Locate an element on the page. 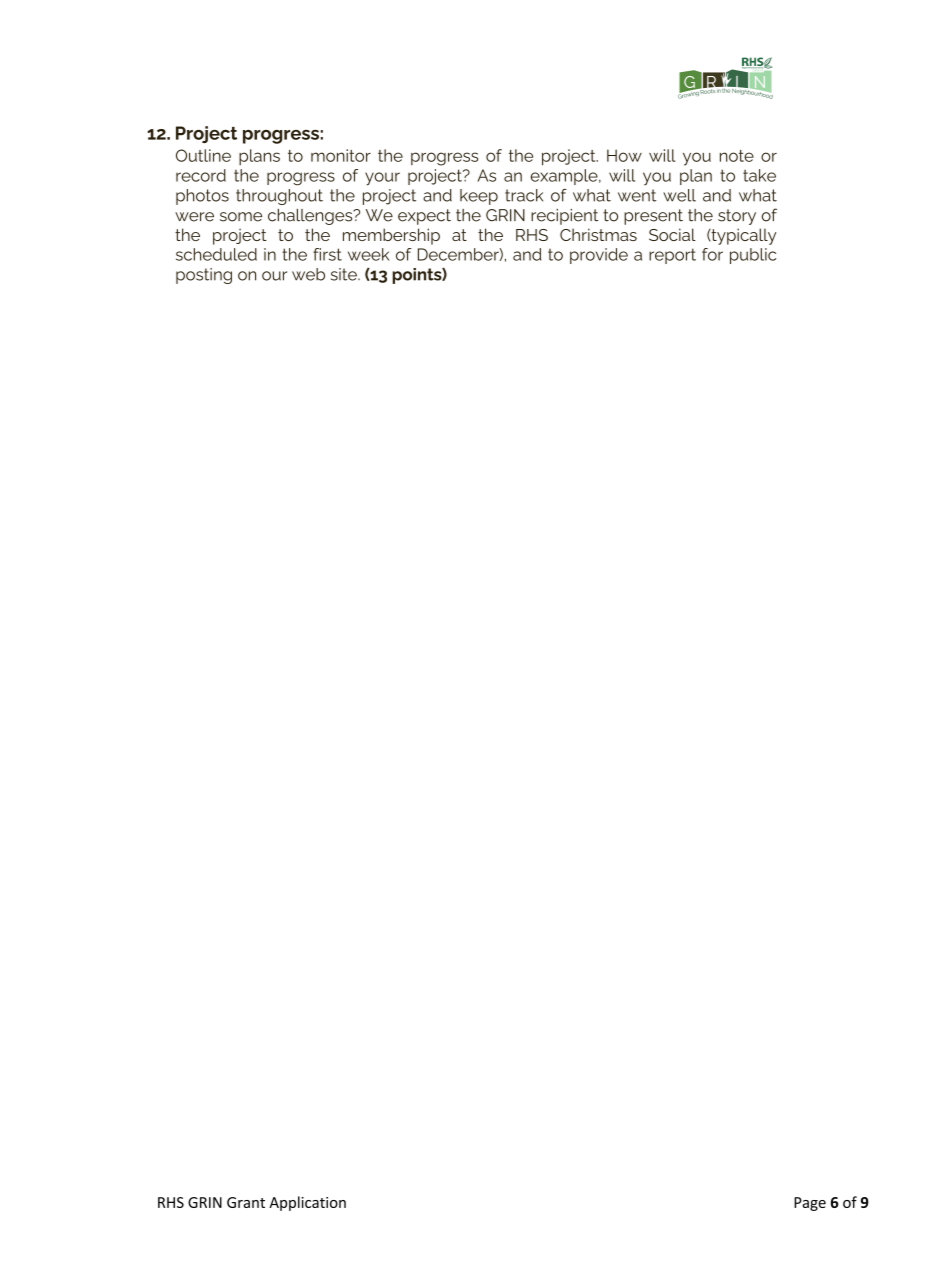  site is located at coordinates (345, 274).
